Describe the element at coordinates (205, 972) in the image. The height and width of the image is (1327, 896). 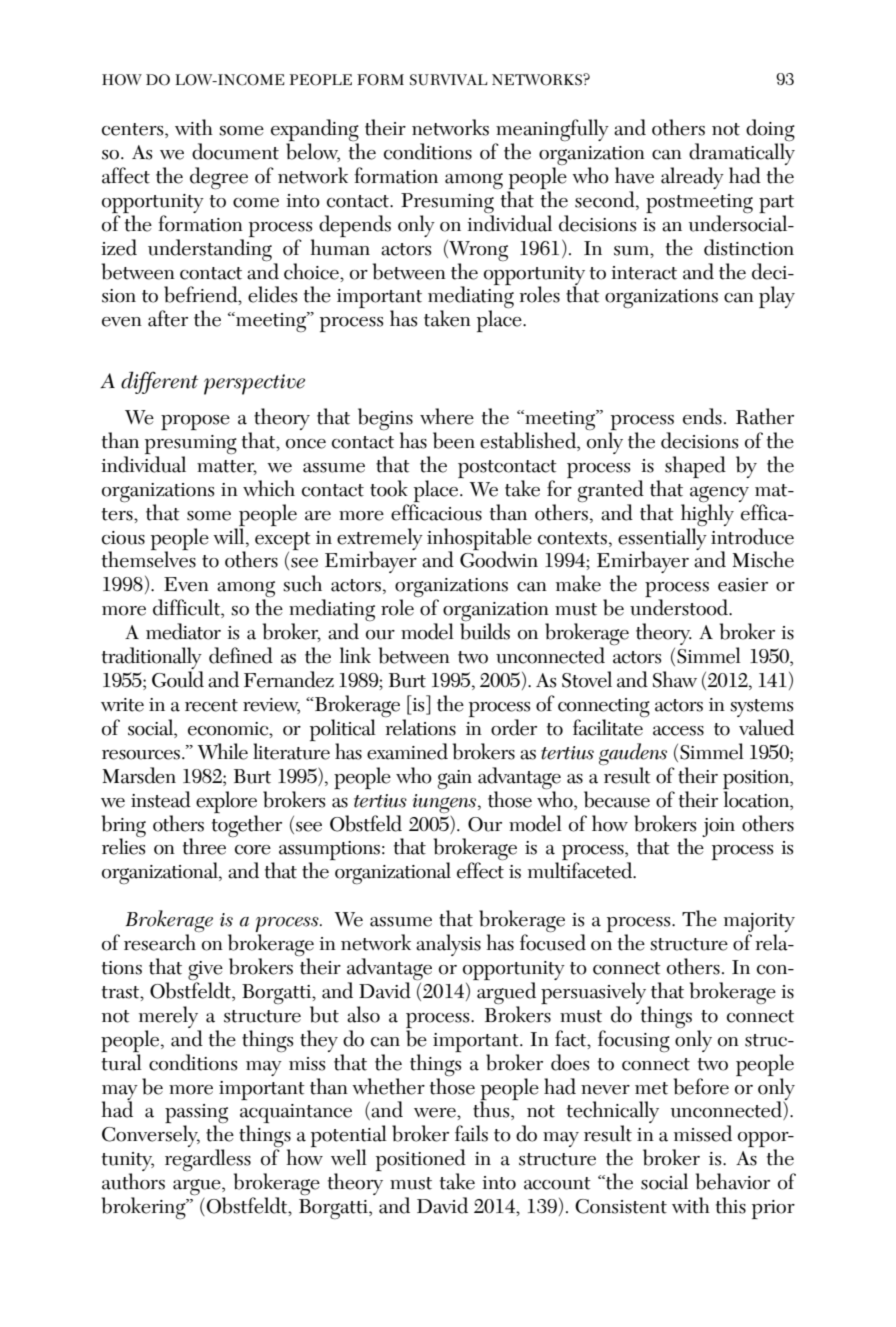
I see `give` at that location.
